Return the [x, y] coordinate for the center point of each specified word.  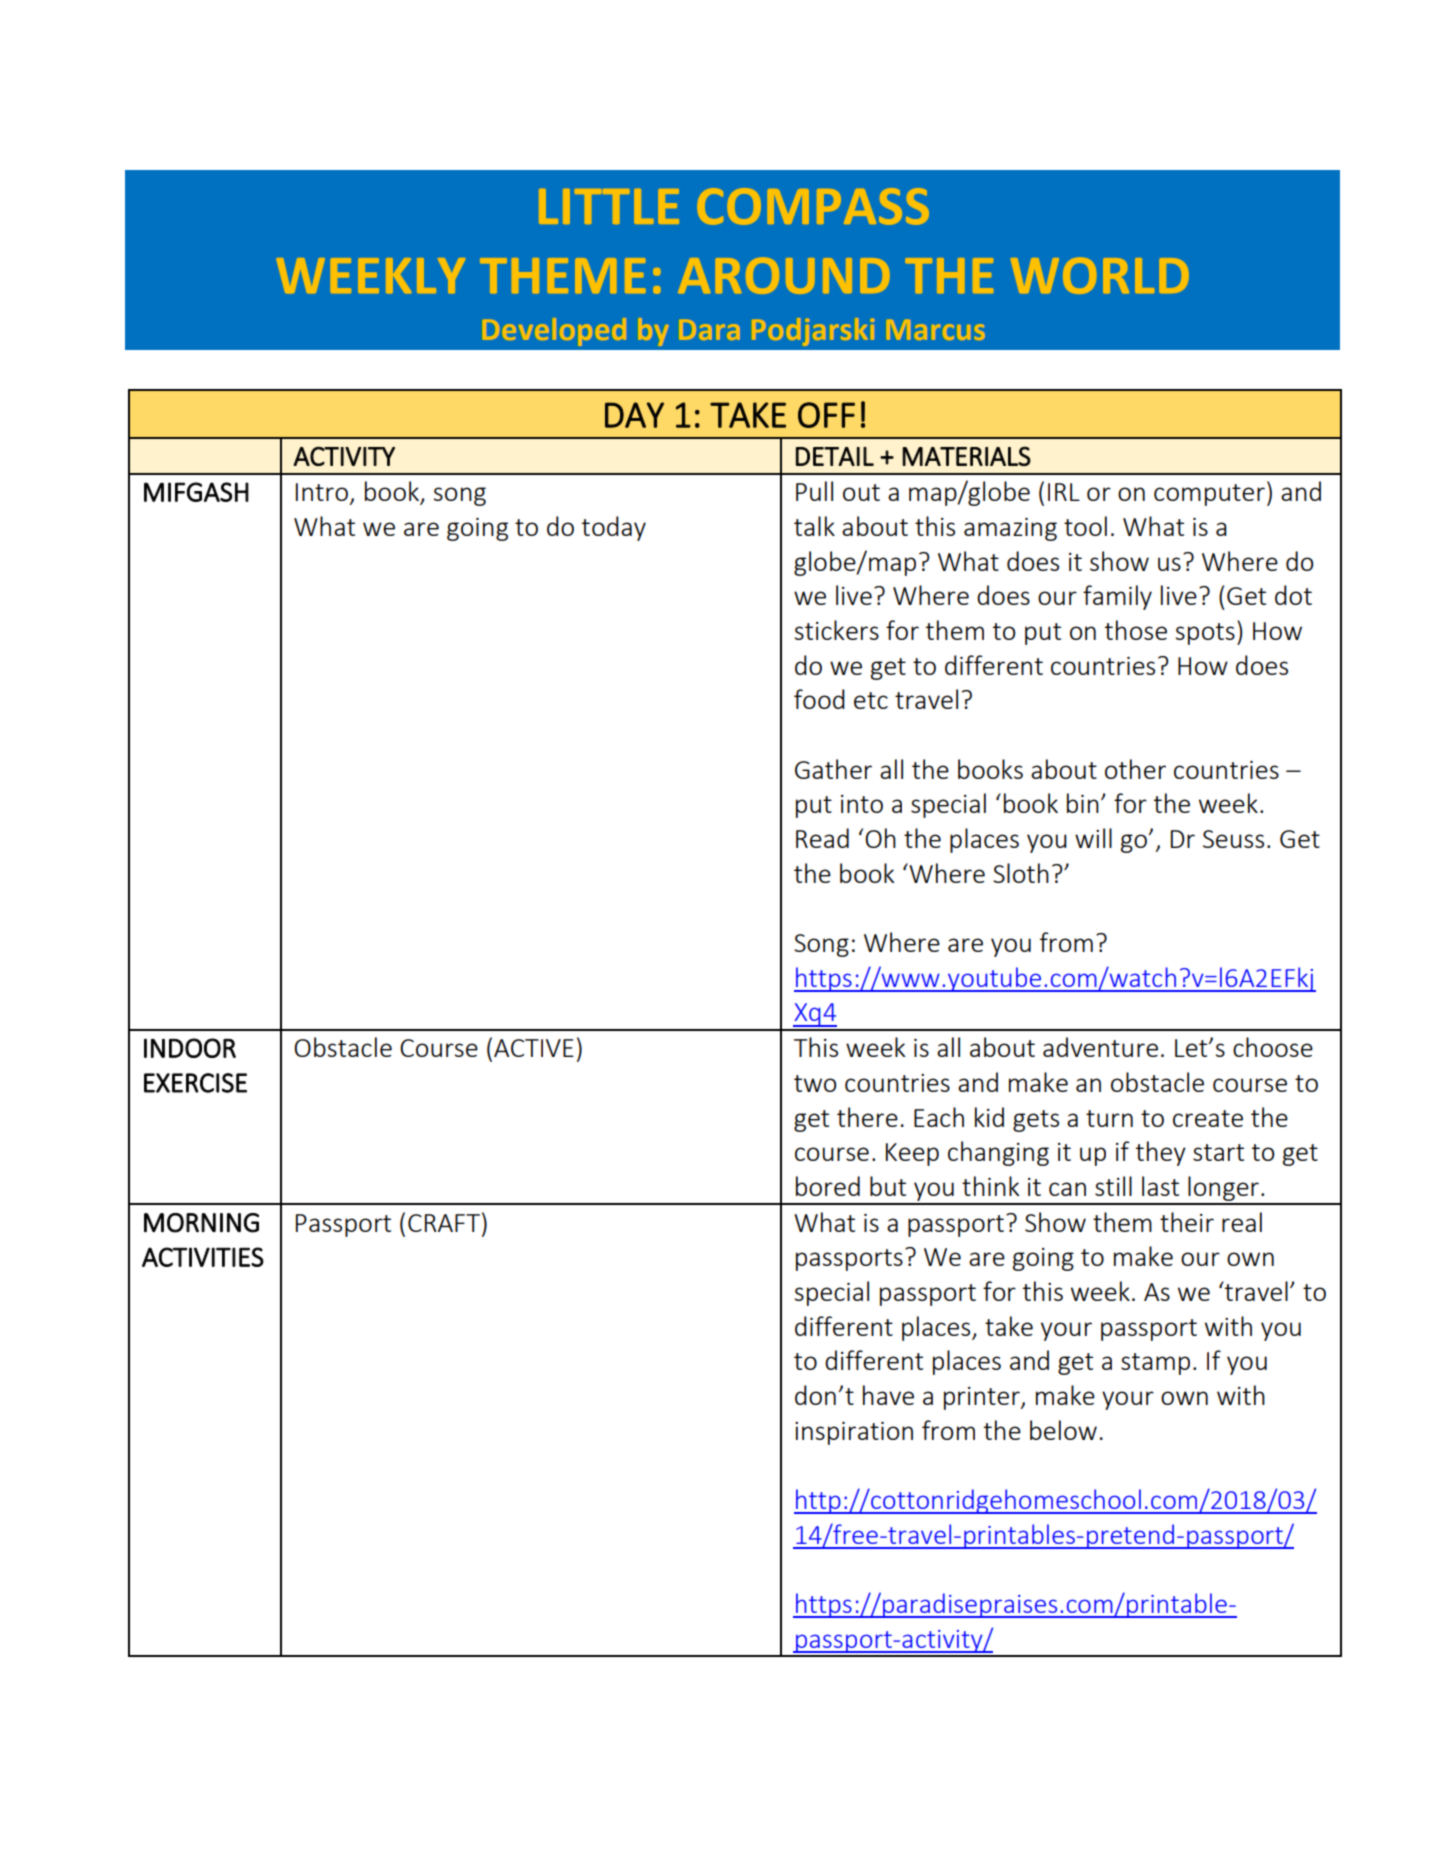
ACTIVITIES [203, 1257]
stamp [1155, 1364]
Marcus [936, 329]
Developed [555, 332]
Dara [711, 330]
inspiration [854, 1433]
